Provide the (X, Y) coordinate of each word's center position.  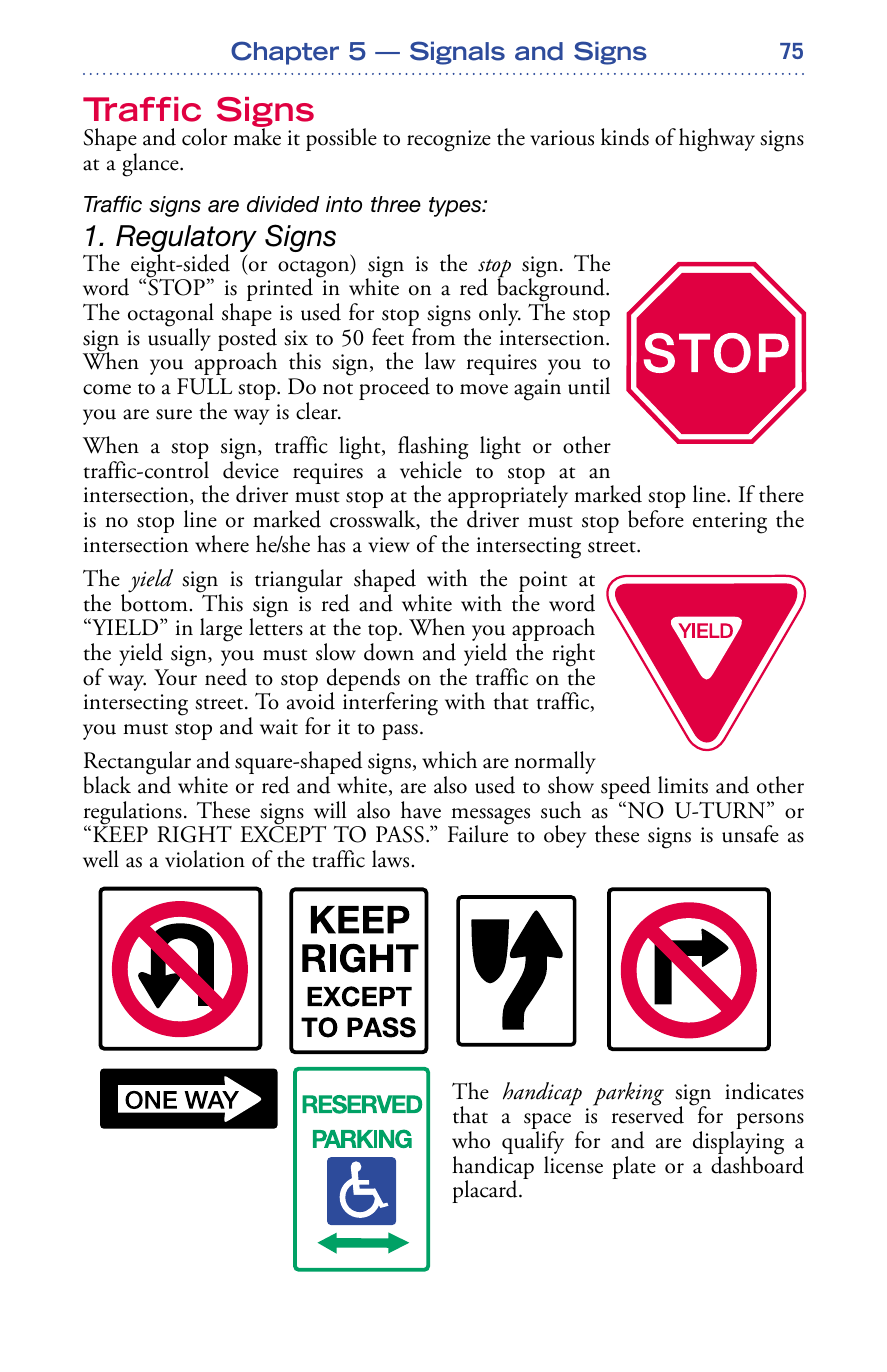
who (471, 1140)
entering (730, 523)
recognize (449, 141)
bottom (154, 602)
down (389, 652)
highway (717, 140)
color (204, 137)
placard (486, 1191)
